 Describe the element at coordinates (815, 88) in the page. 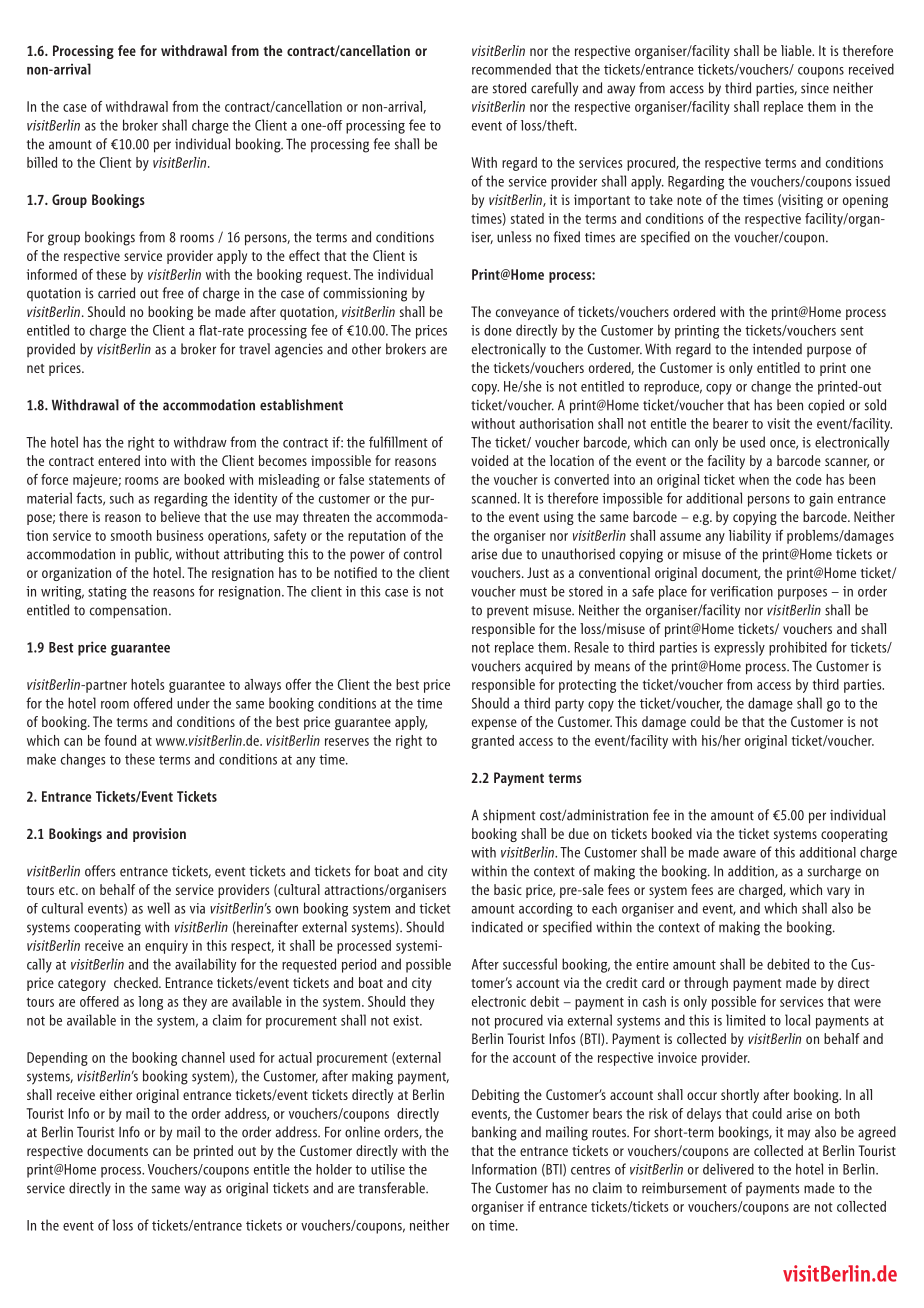

I see `since` at that location.
